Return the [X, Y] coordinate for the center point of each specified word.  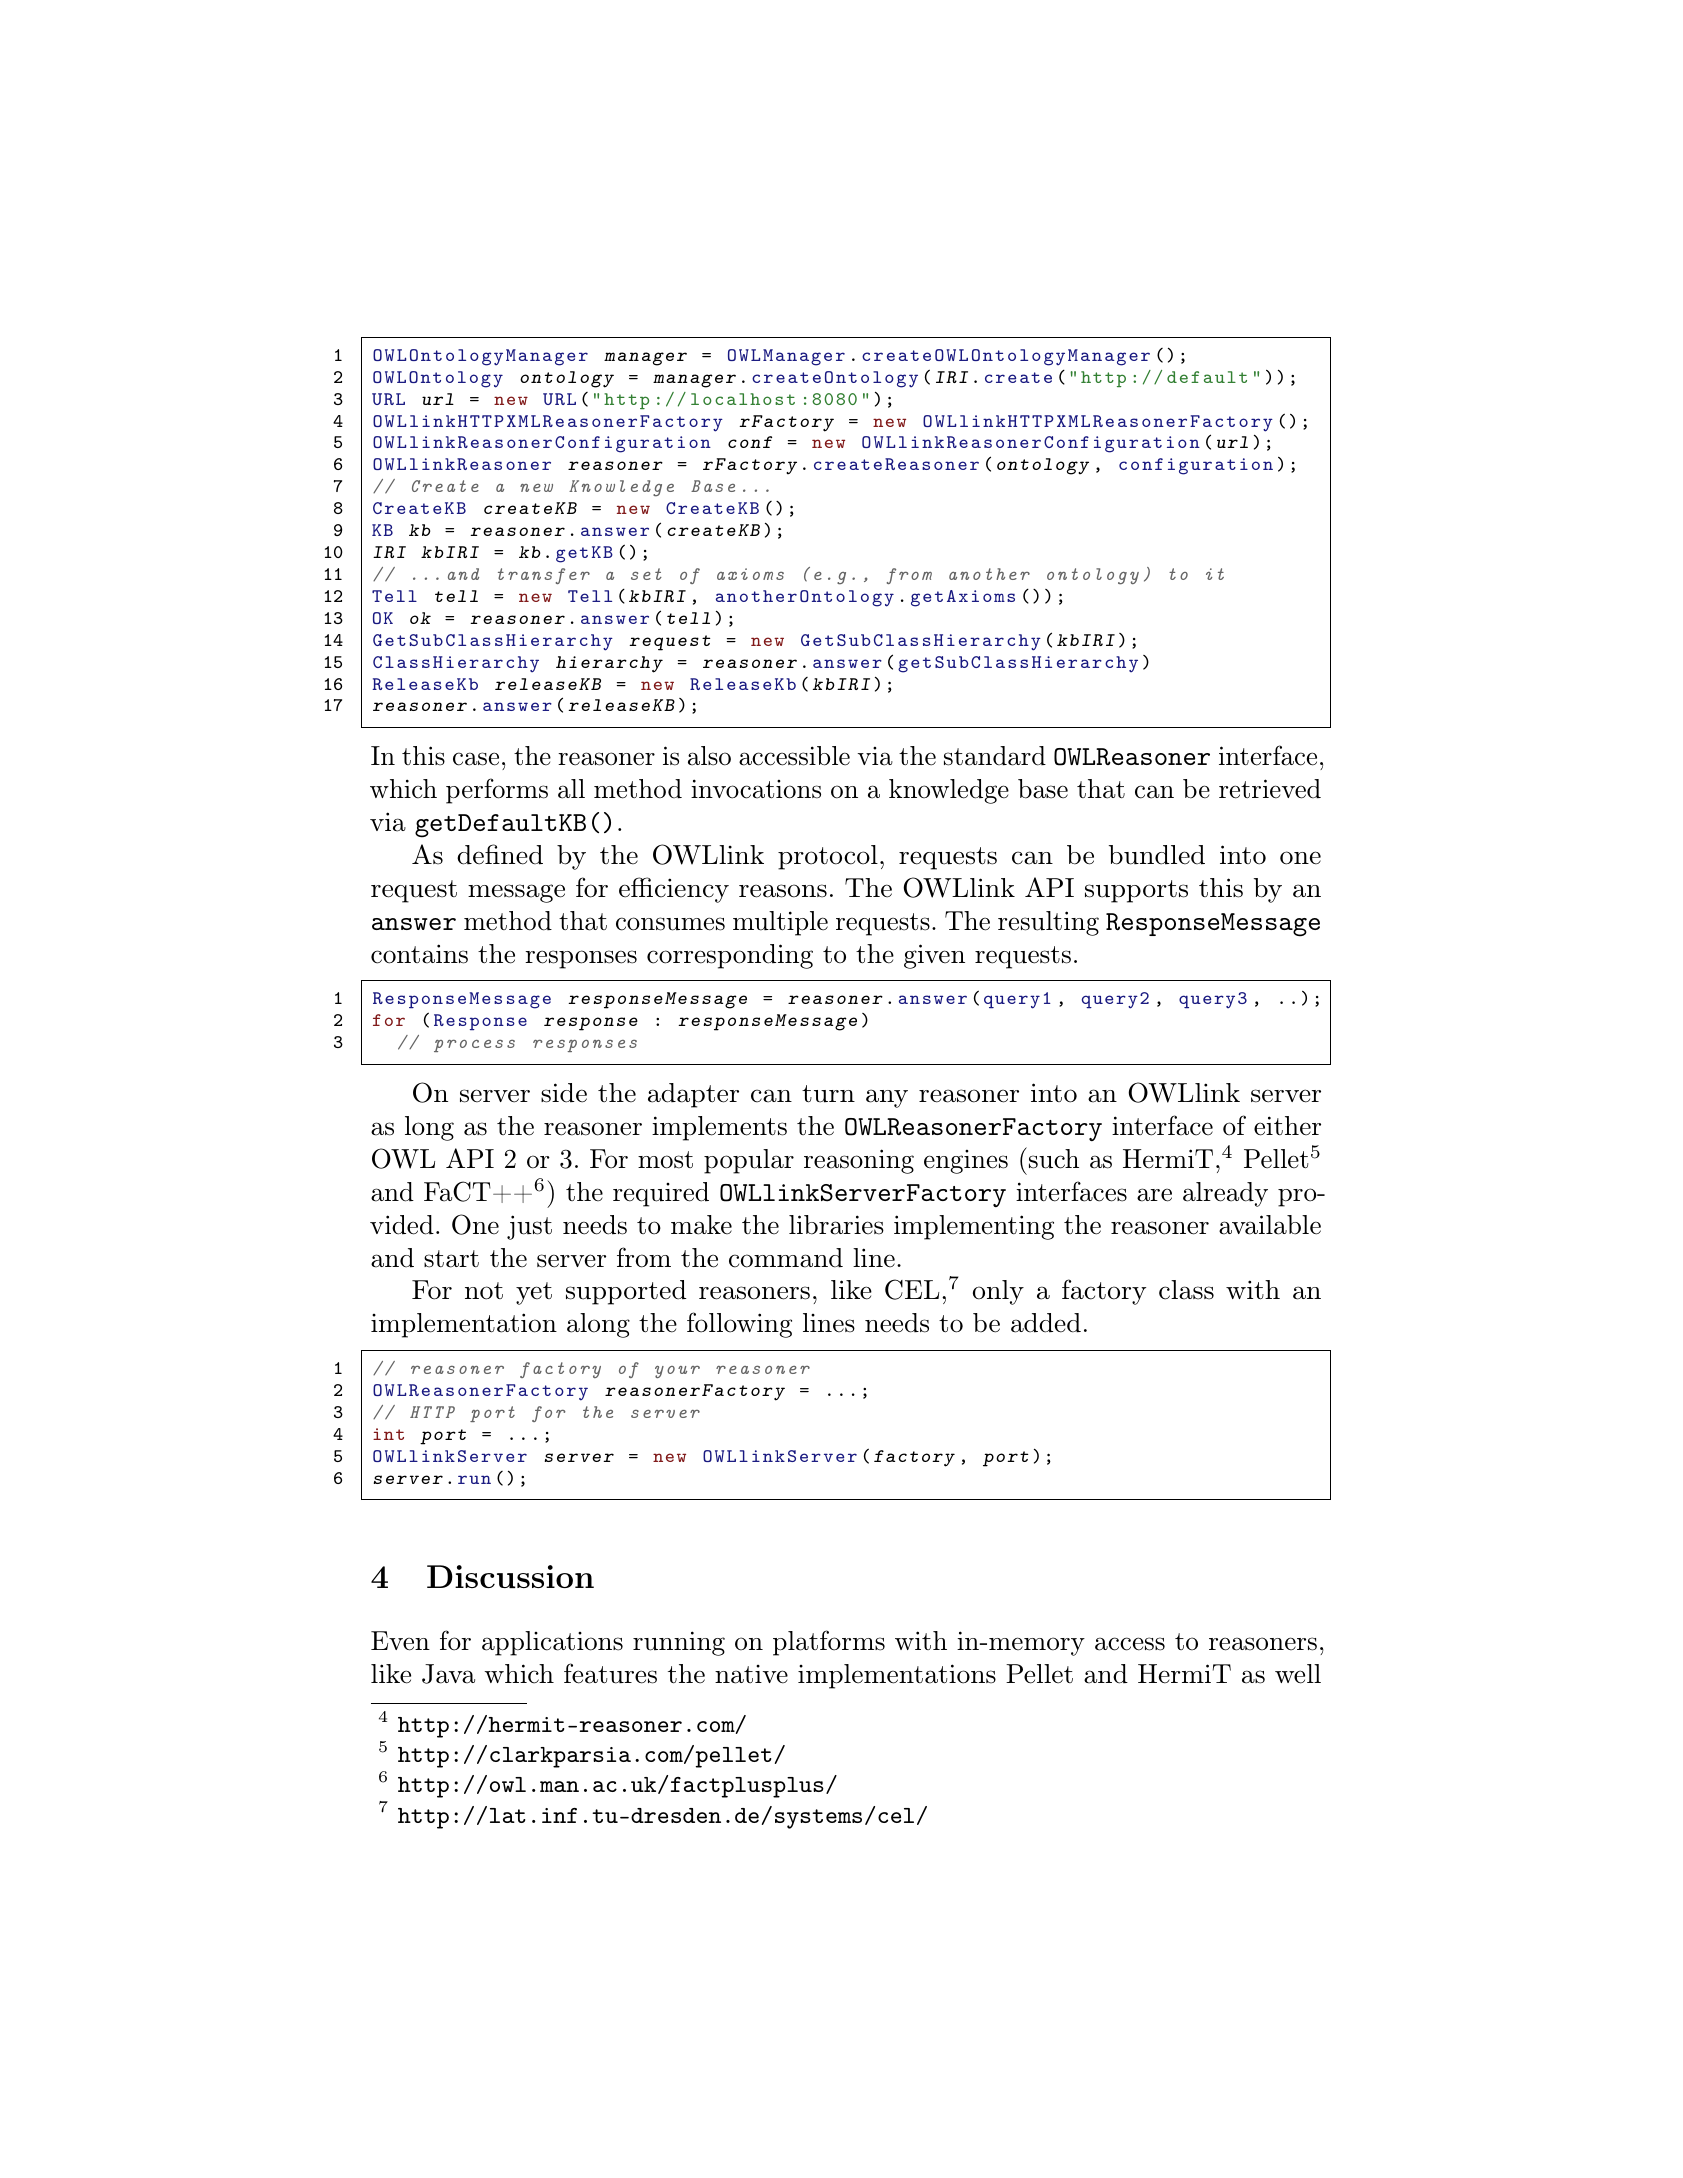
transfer [544, 576]
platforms [829, 1643]
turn [828, 1094]
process [474, 1046]
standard [995, 756]
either [1287, 1126]
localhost [743, 399]
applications [552, 1643]
